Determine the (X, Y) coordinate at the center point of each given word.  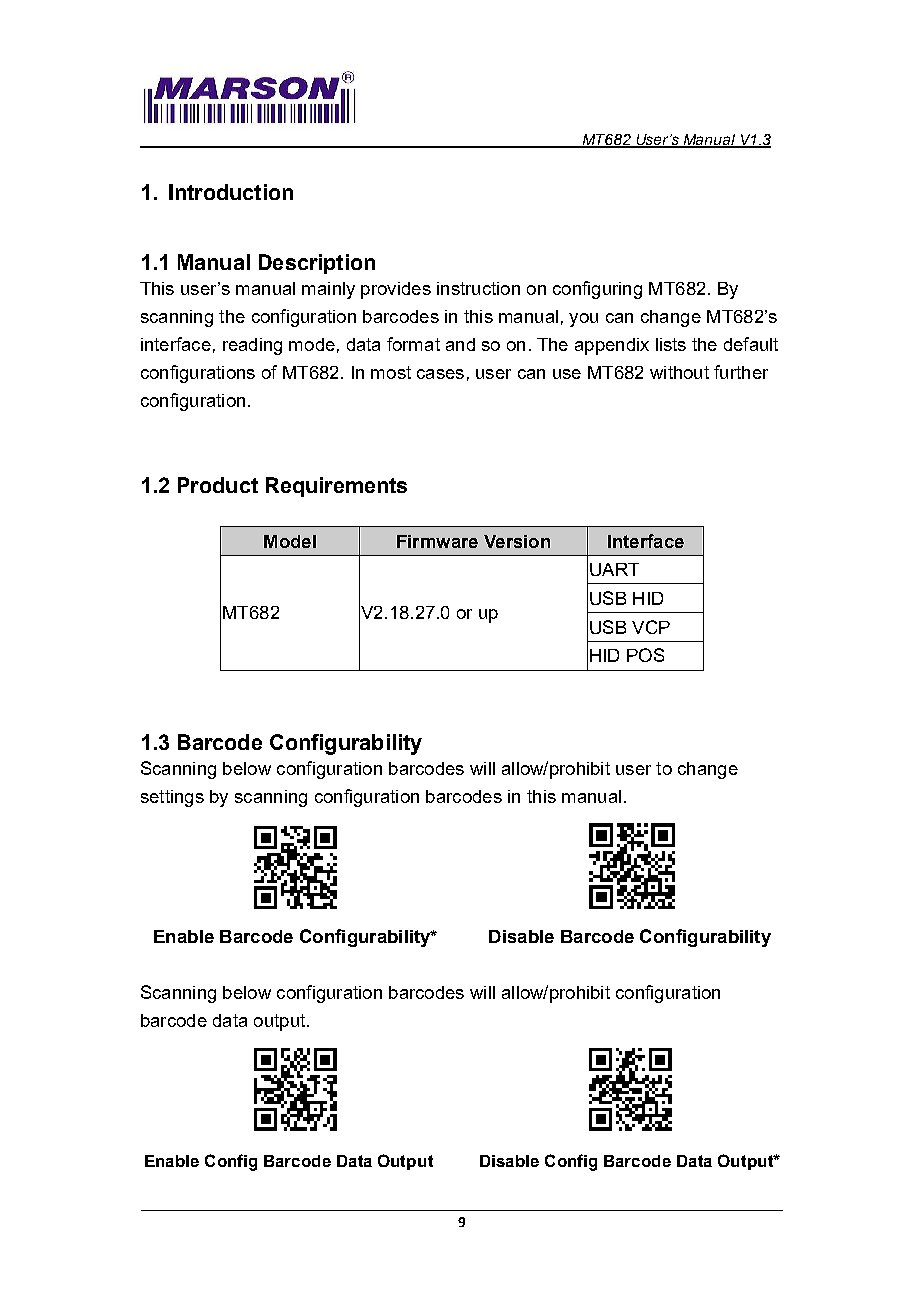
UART (614, 569)
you (583, 320)
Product (218, 485)
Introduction (231, 192)
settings (172, 798)
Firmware (437, 541)
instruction (478, 288)
